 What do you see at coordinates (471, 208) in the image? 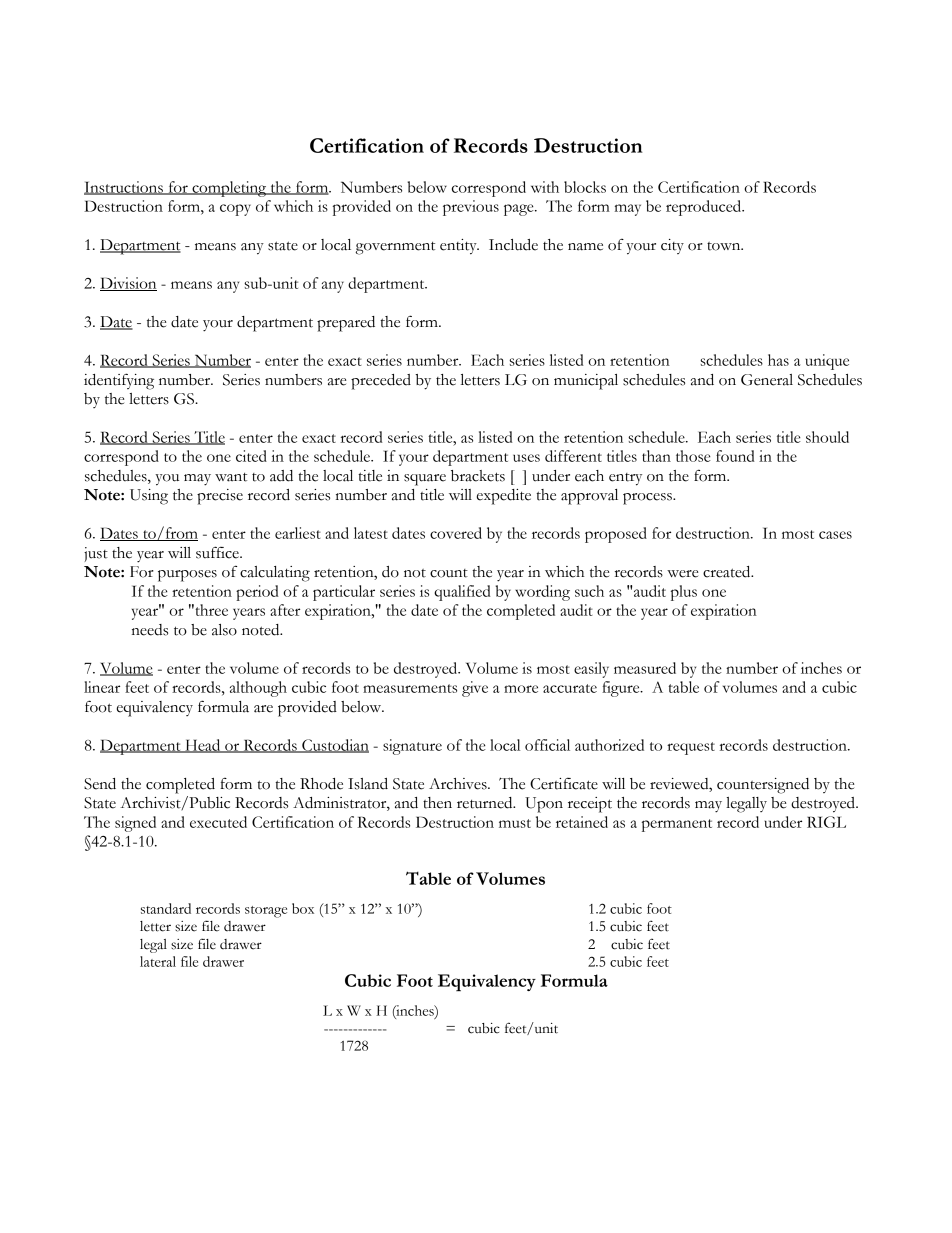
I see `previous` at bounding box center [471, 208].
